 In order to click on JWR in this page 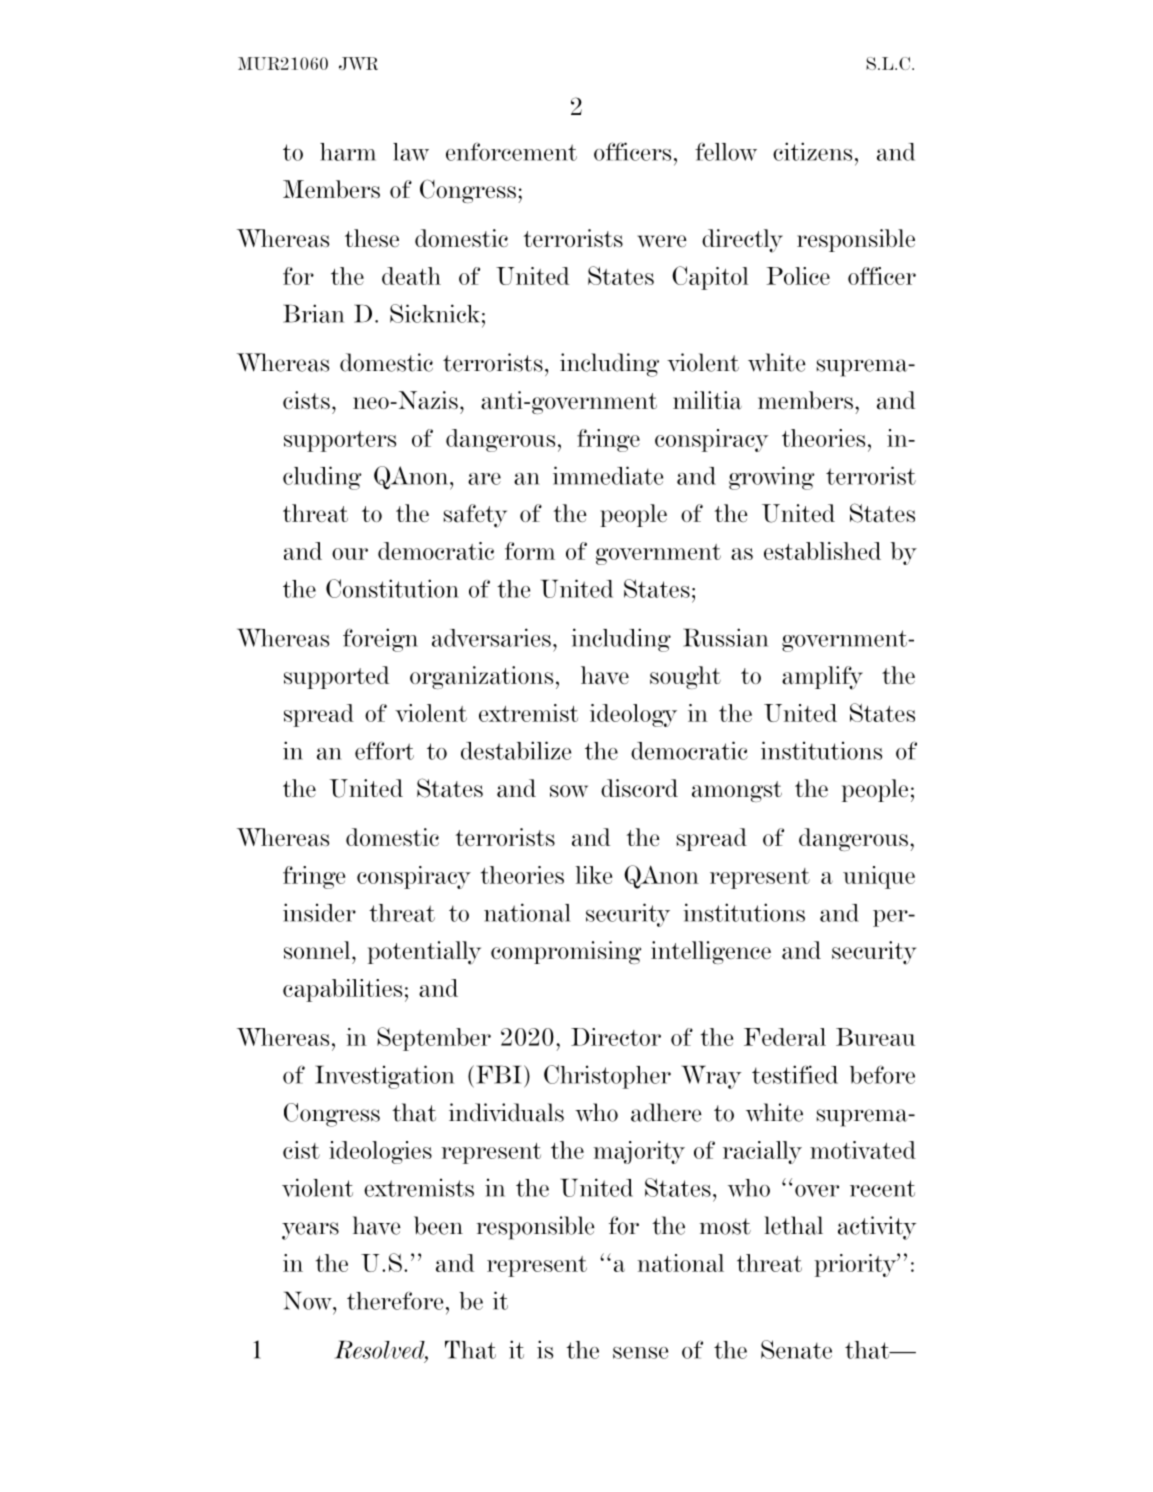, I will do `click(358, 63)`.
